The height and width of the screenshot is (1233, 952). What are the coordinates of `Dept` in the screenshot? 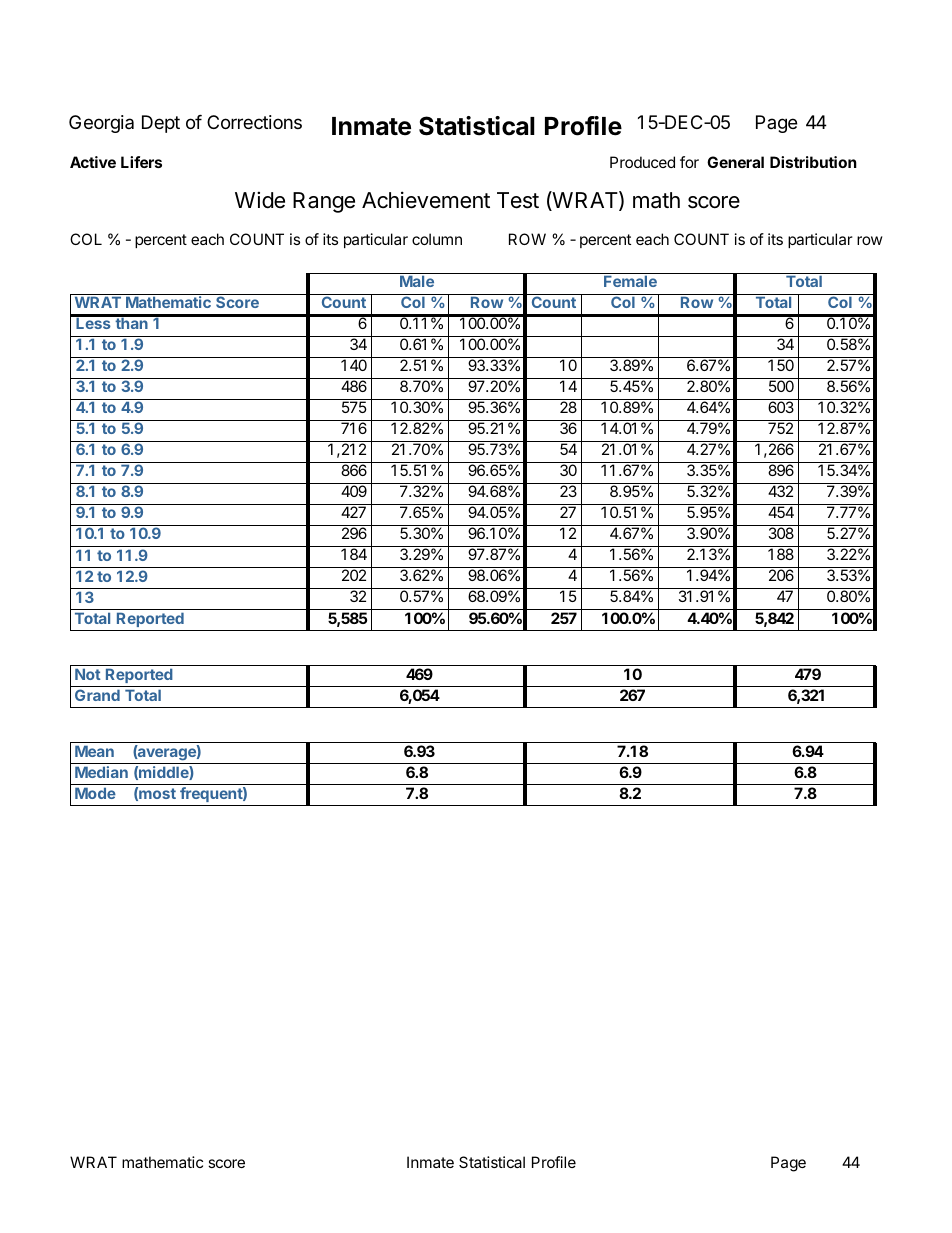 It's located at (161, 124).
